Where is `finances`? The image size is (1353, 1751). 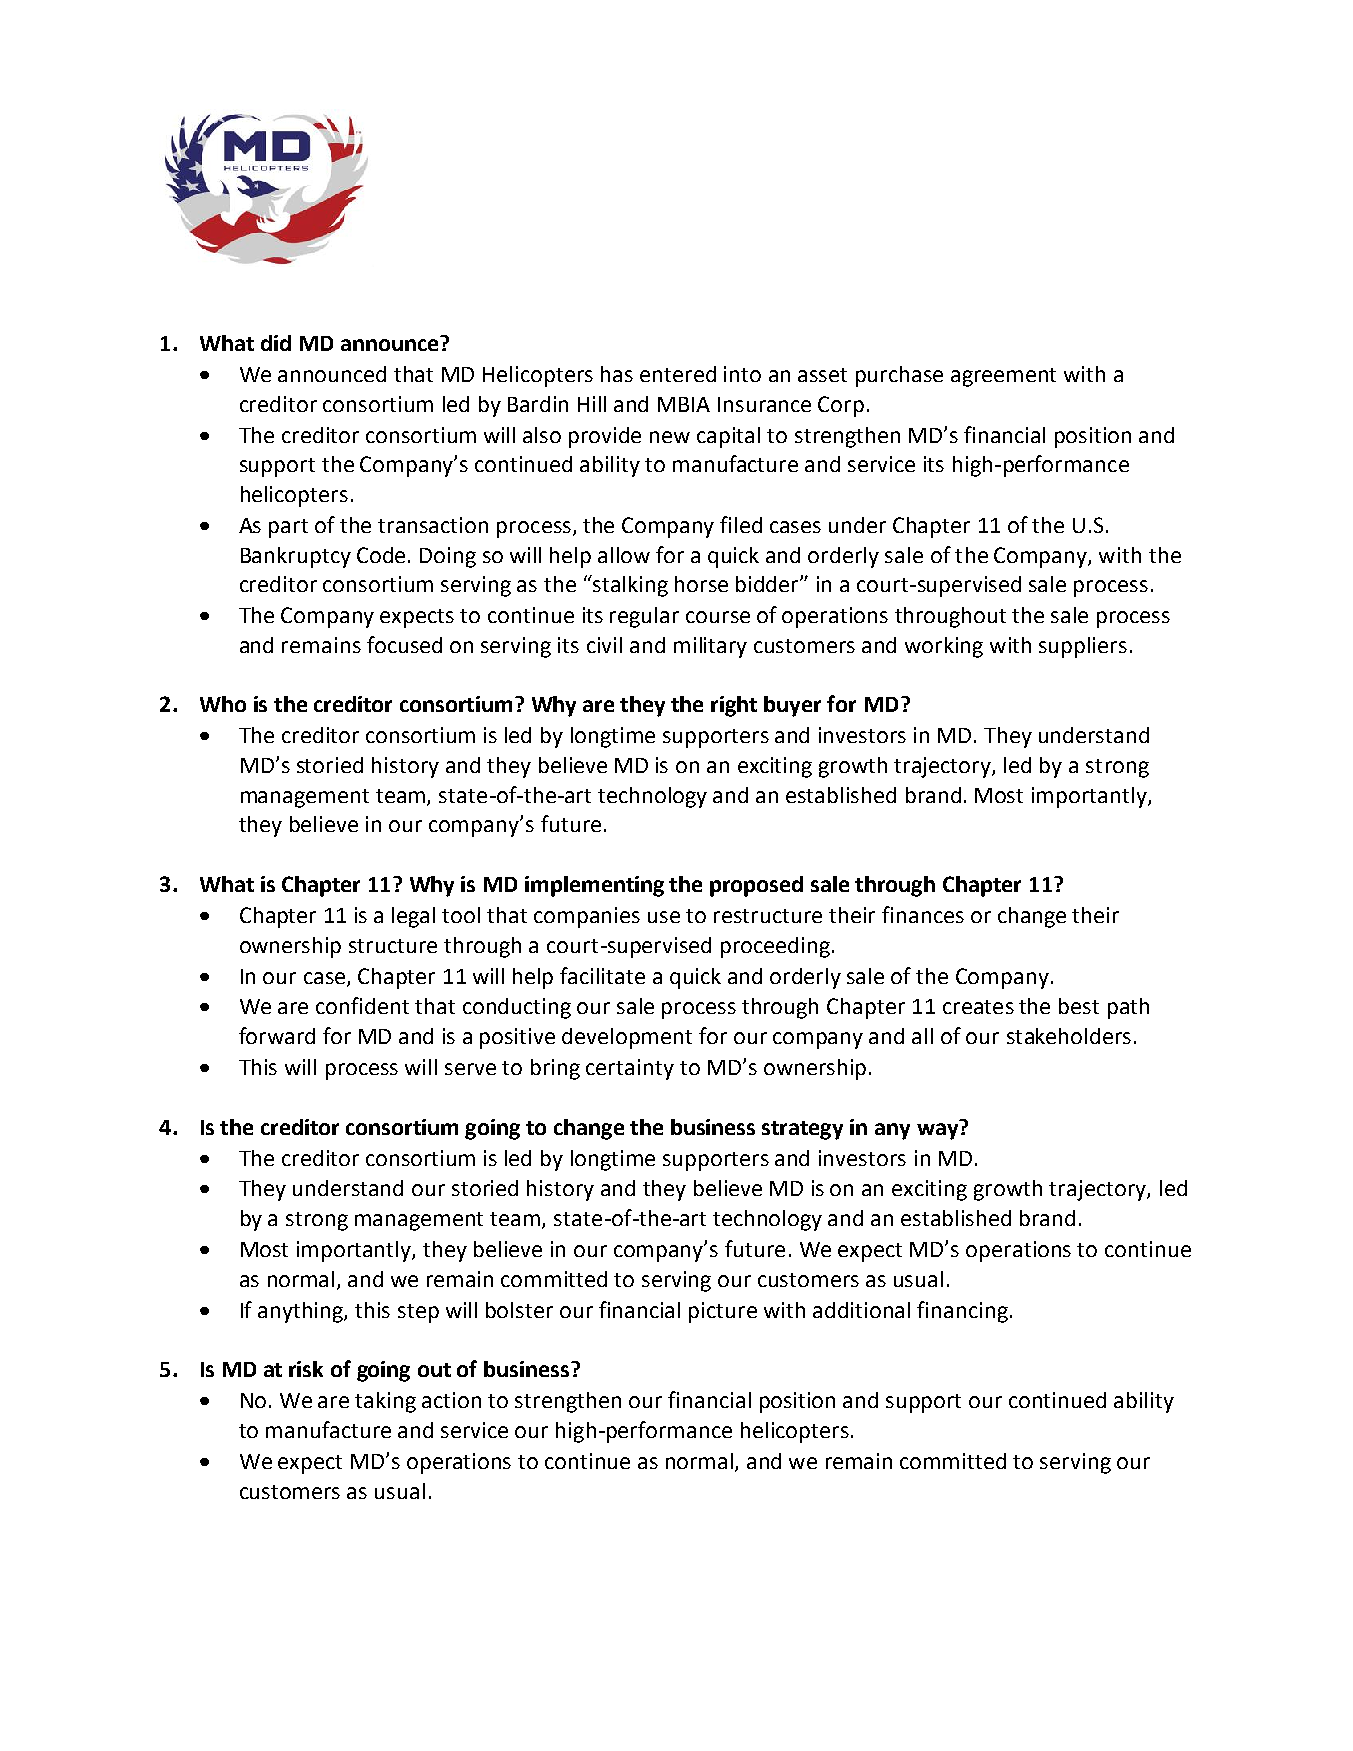
finances is located at coordinates (923, 914).
